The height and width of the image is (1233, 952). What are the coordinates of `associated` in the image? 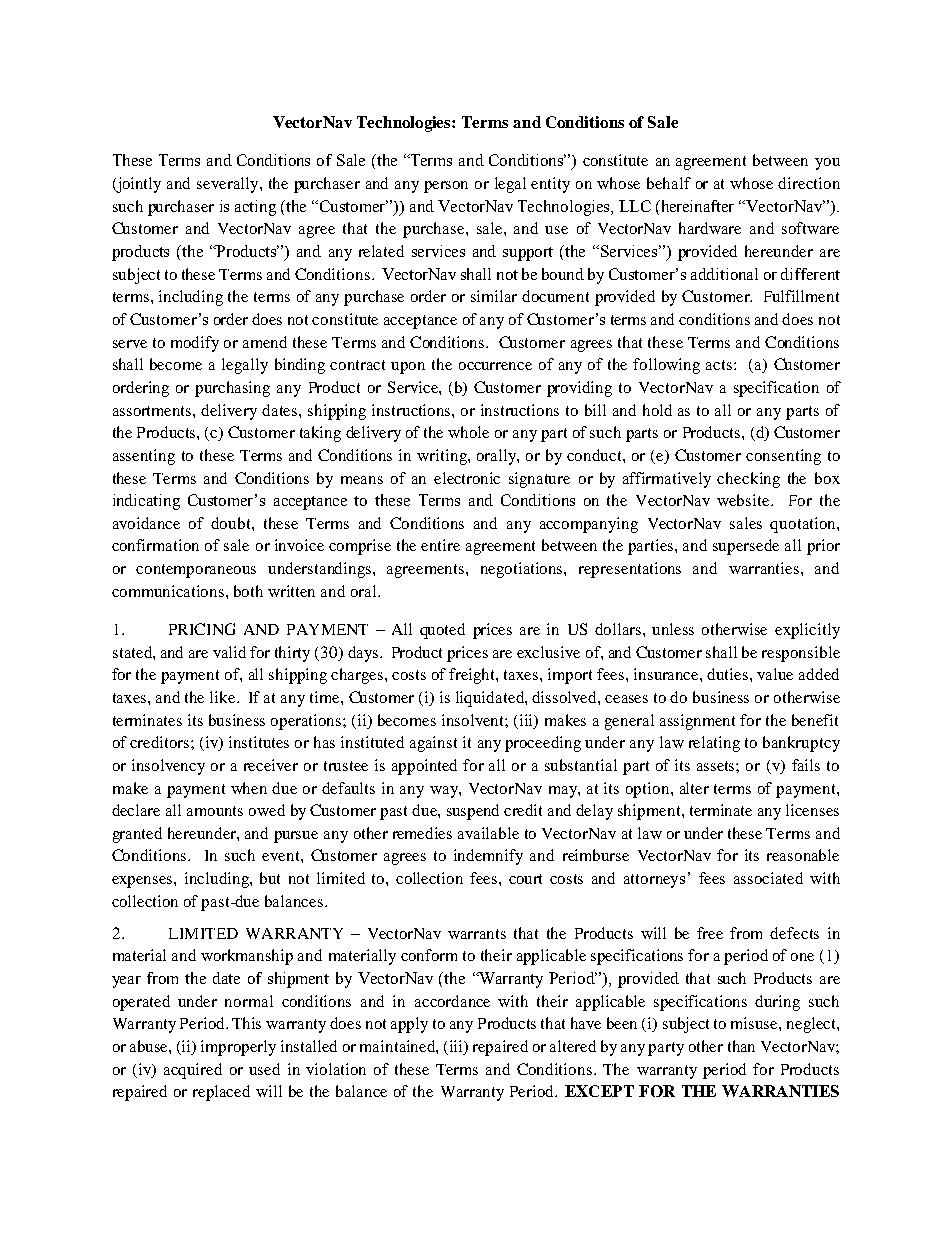 It's located at (768, 878).
